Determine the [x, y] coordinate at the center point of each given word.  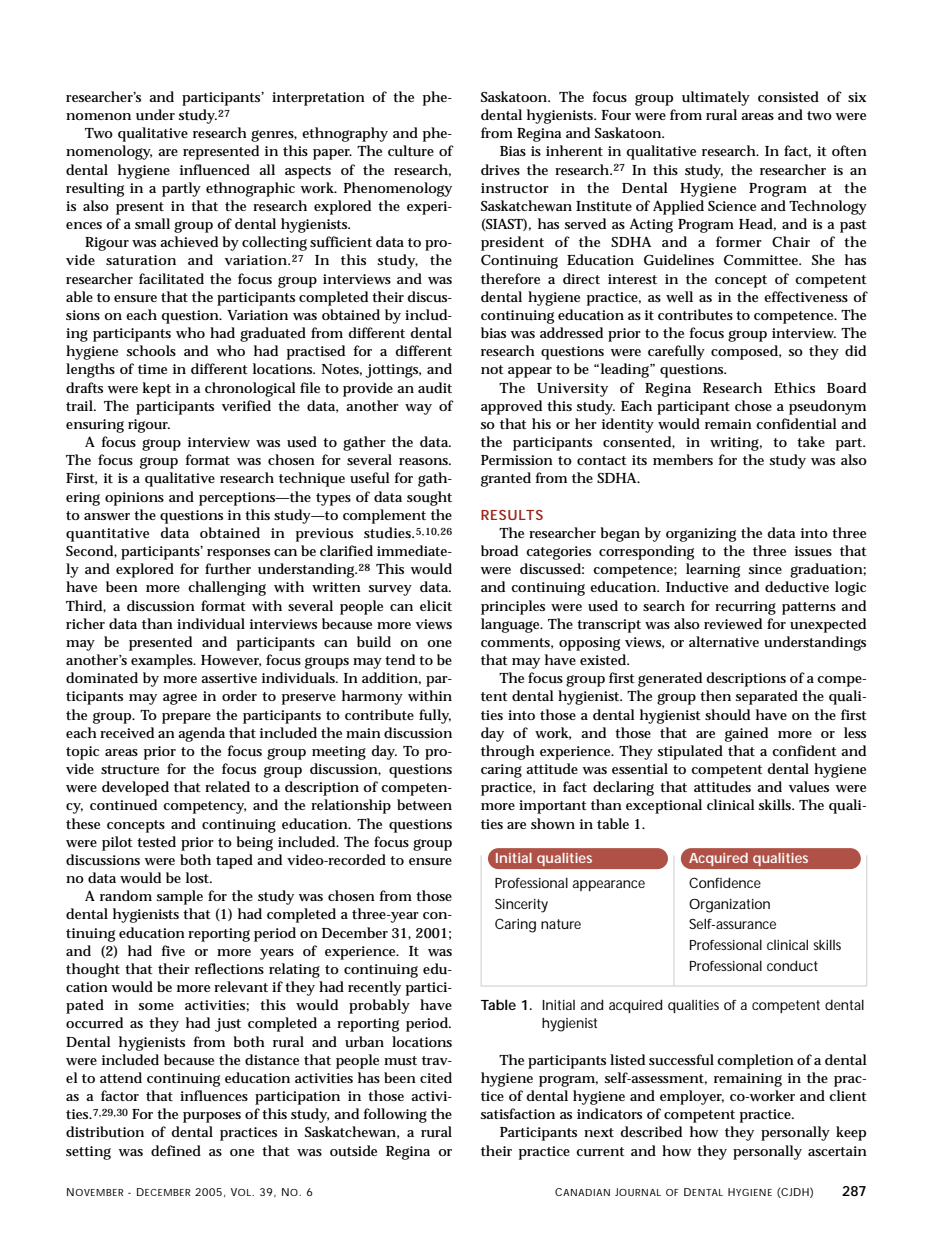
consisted [788, 96]
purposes [212, 1117]
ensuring [95, 426]
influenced [215, 169]
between [424, 804]
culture [411, 150]
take [811, 441]
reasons [425, 461]
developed [135, 788]
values [809, 786]
